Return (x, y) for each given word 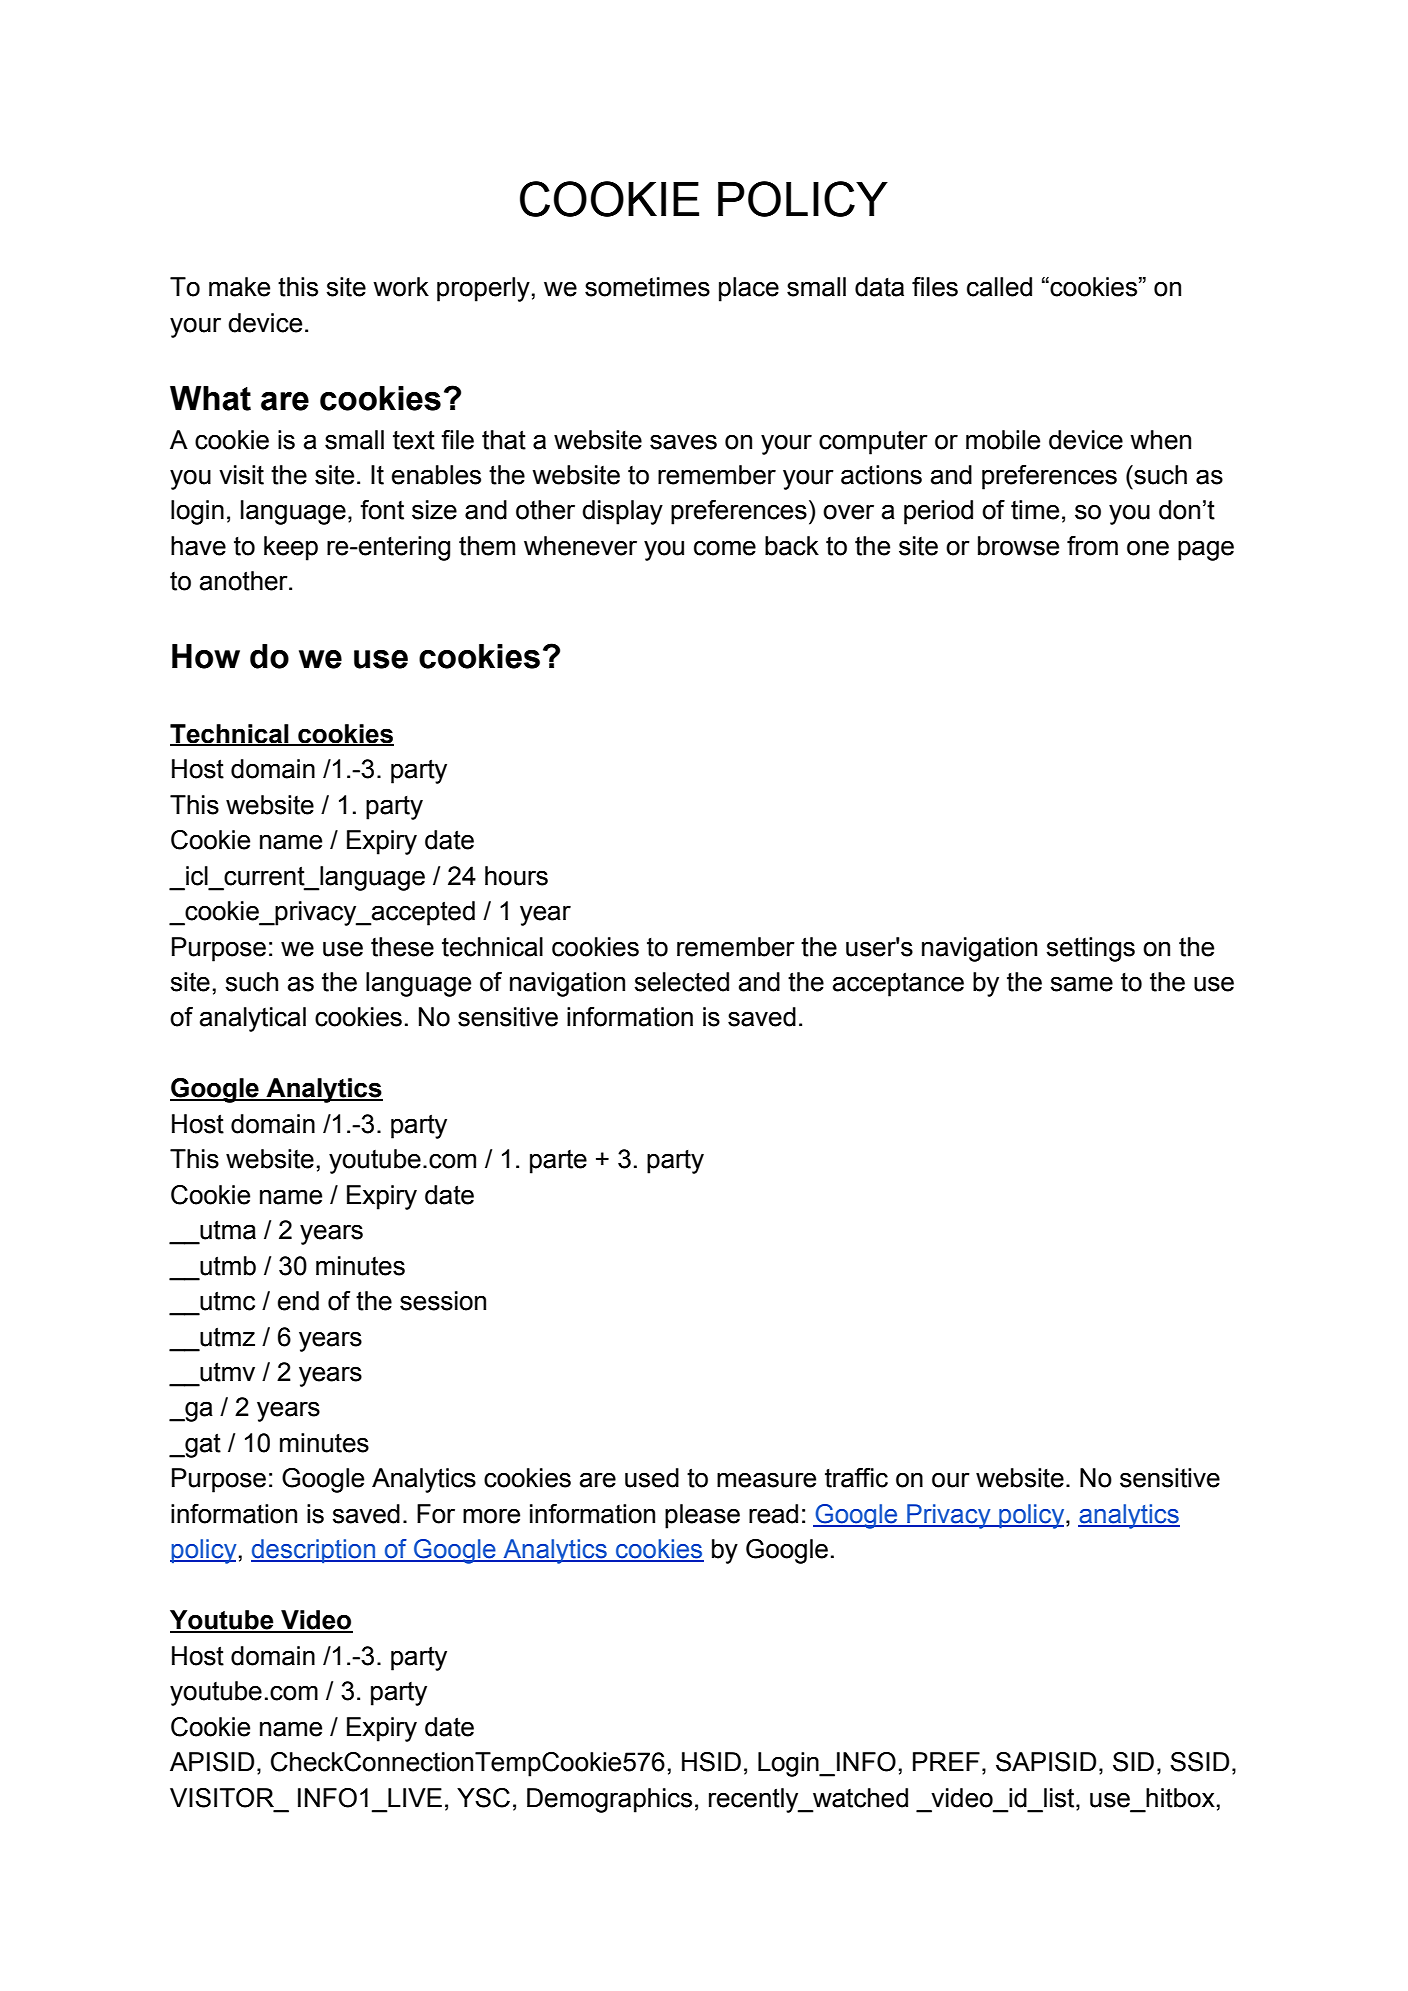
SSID (1199, 1762)
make (239, 287)
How (206, 656)
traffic (856, 1478)
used (652, 1478)
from (1092, 546)
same (1081, 984)
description (314, 1551)
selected (681, 982)
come (725, 548)
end (298, 1301)
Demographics (609, 1800)
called (999, 287)
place (749, 289)
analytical (253, 1019)
